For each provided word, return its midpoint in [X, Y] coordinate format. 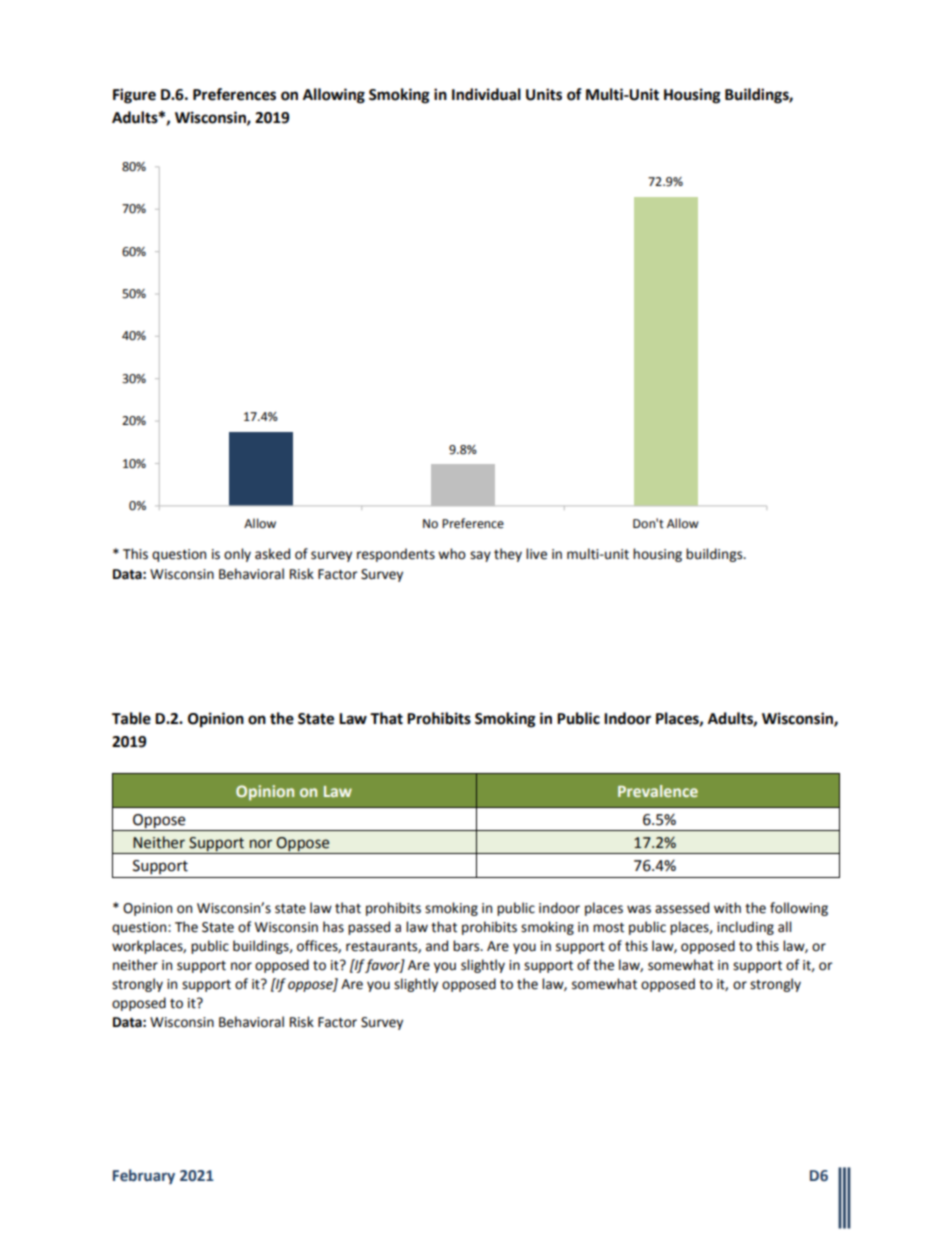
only [237, 555]
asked [272, 554]
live [536, 554]
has [333, 927]
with [727, 908]
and [437, 946]
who [452, 554]
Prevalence [658, 791]
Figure [134, 96]
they [508, 555]
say [480, 556]
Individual [486, 94]
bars [467, 946]
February [144, 1176]
